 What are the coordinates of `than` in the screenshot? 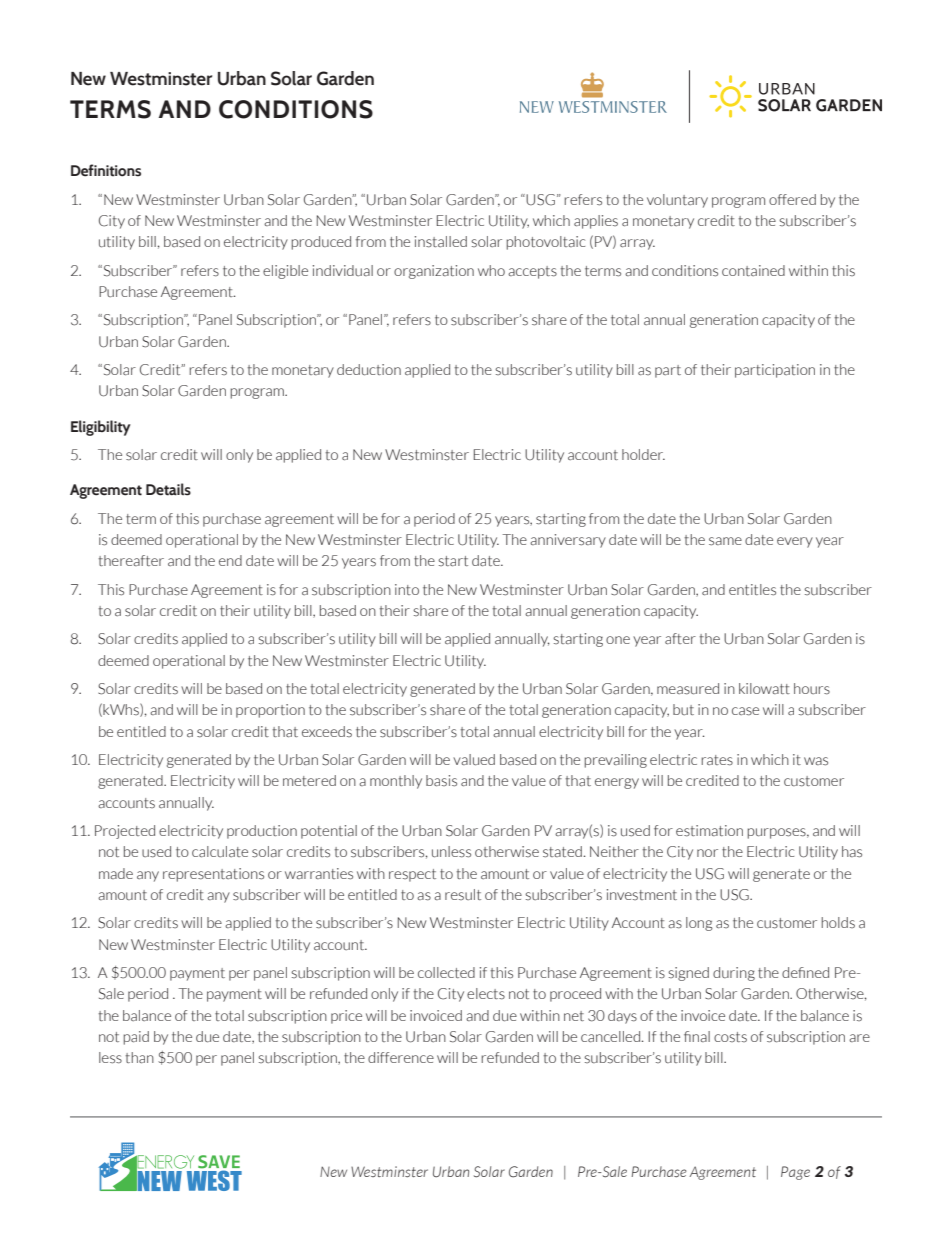 It's located at (140, 1058).
